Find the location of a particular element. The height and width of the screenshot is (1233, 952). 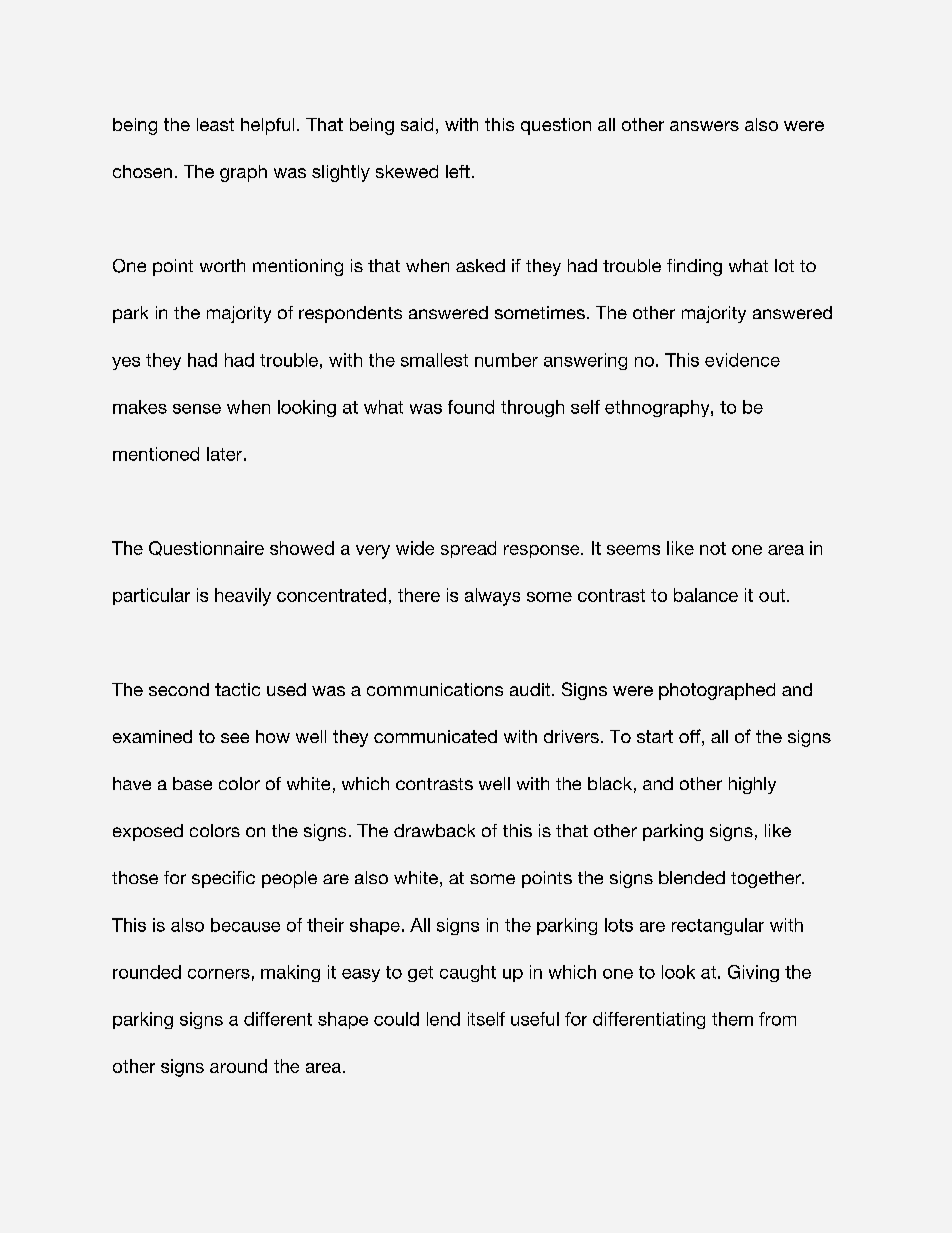

them is located at coordinates (732, 1019).
